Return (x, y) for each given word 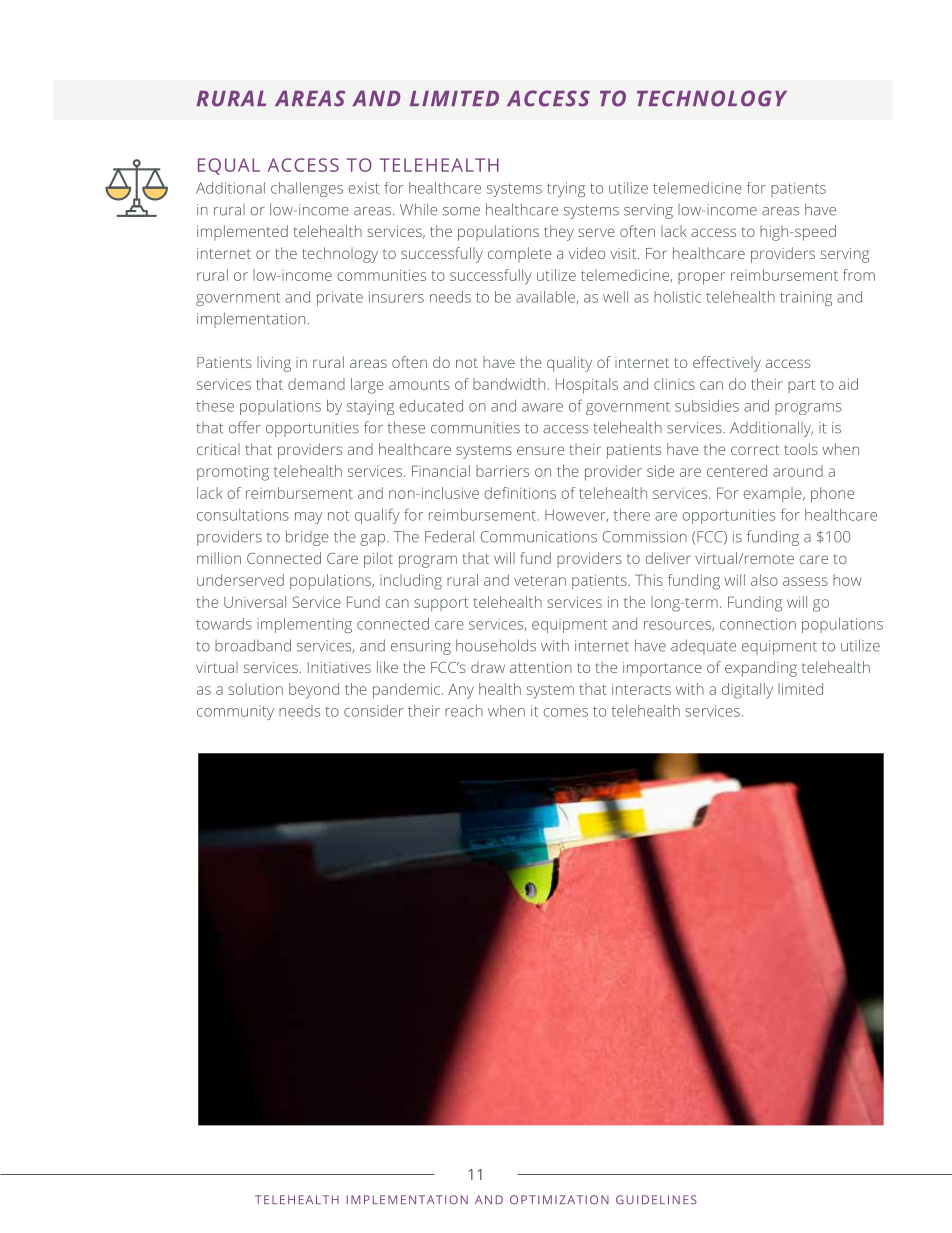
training (806, 298)
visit (624, 253)
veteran (540, 581)
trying (566, 189)
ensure (540, 450)
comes (565, 712)
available (545, 297)
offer (245, 427)
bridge (307, 538)
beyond (314, 691)
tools (801, 449)
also (764, 580)
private (340, 298)
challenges (307, 189)
